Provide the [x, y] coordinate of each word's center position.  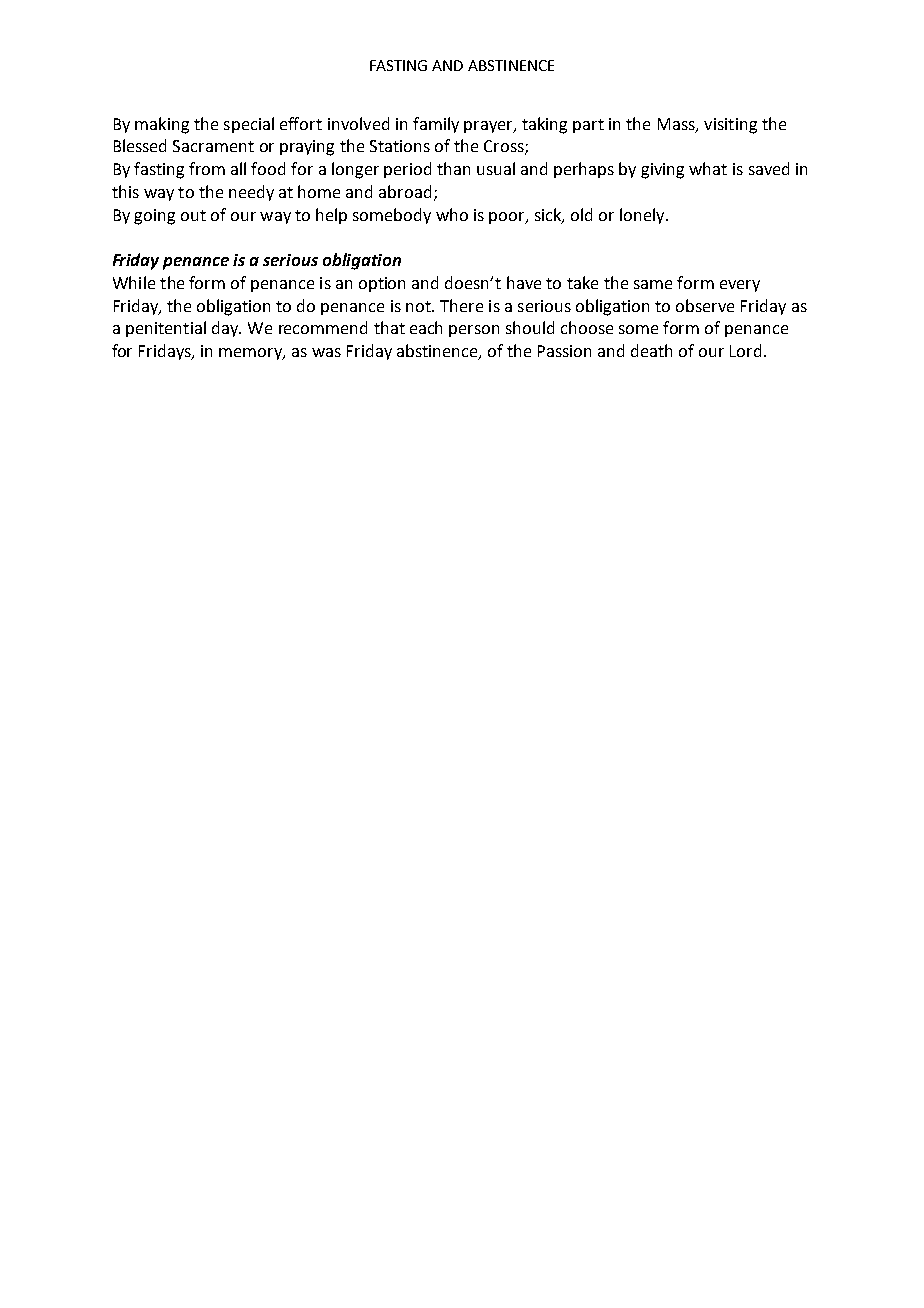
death [651, 350]
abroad [405, 191]
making [162, 125]
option [382, 284]
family [436, 125]
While [134, 282]
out [193, 215]
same [653, 284]
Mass [677, 125]
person [474, 331]
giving [662, 171]
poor [508, 218]
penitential [166, 329]
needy [251, 193]
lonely [643, 216]
